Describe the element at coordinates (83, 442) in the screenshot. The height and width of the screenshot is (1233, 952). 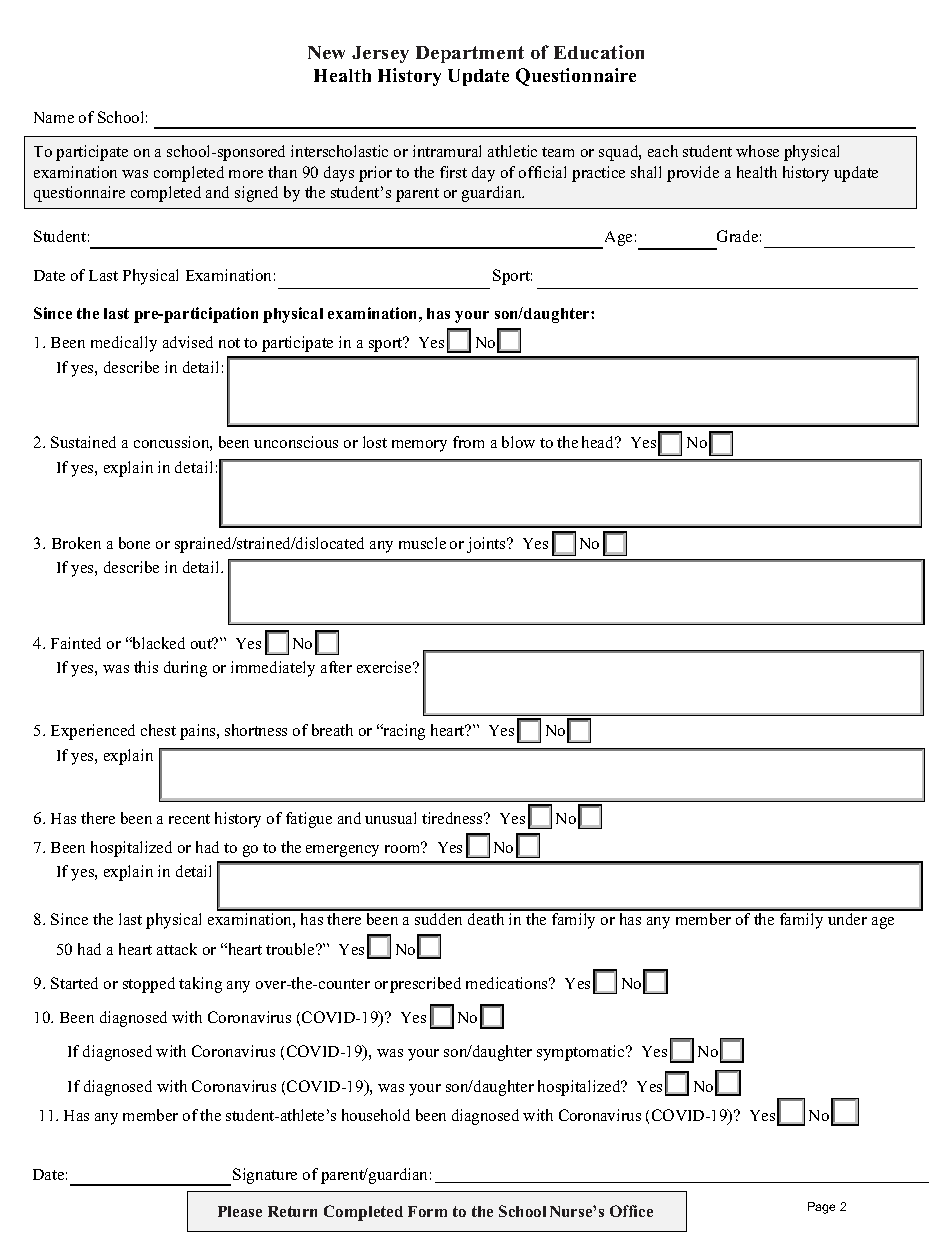
I see `Sustained` at that location.
